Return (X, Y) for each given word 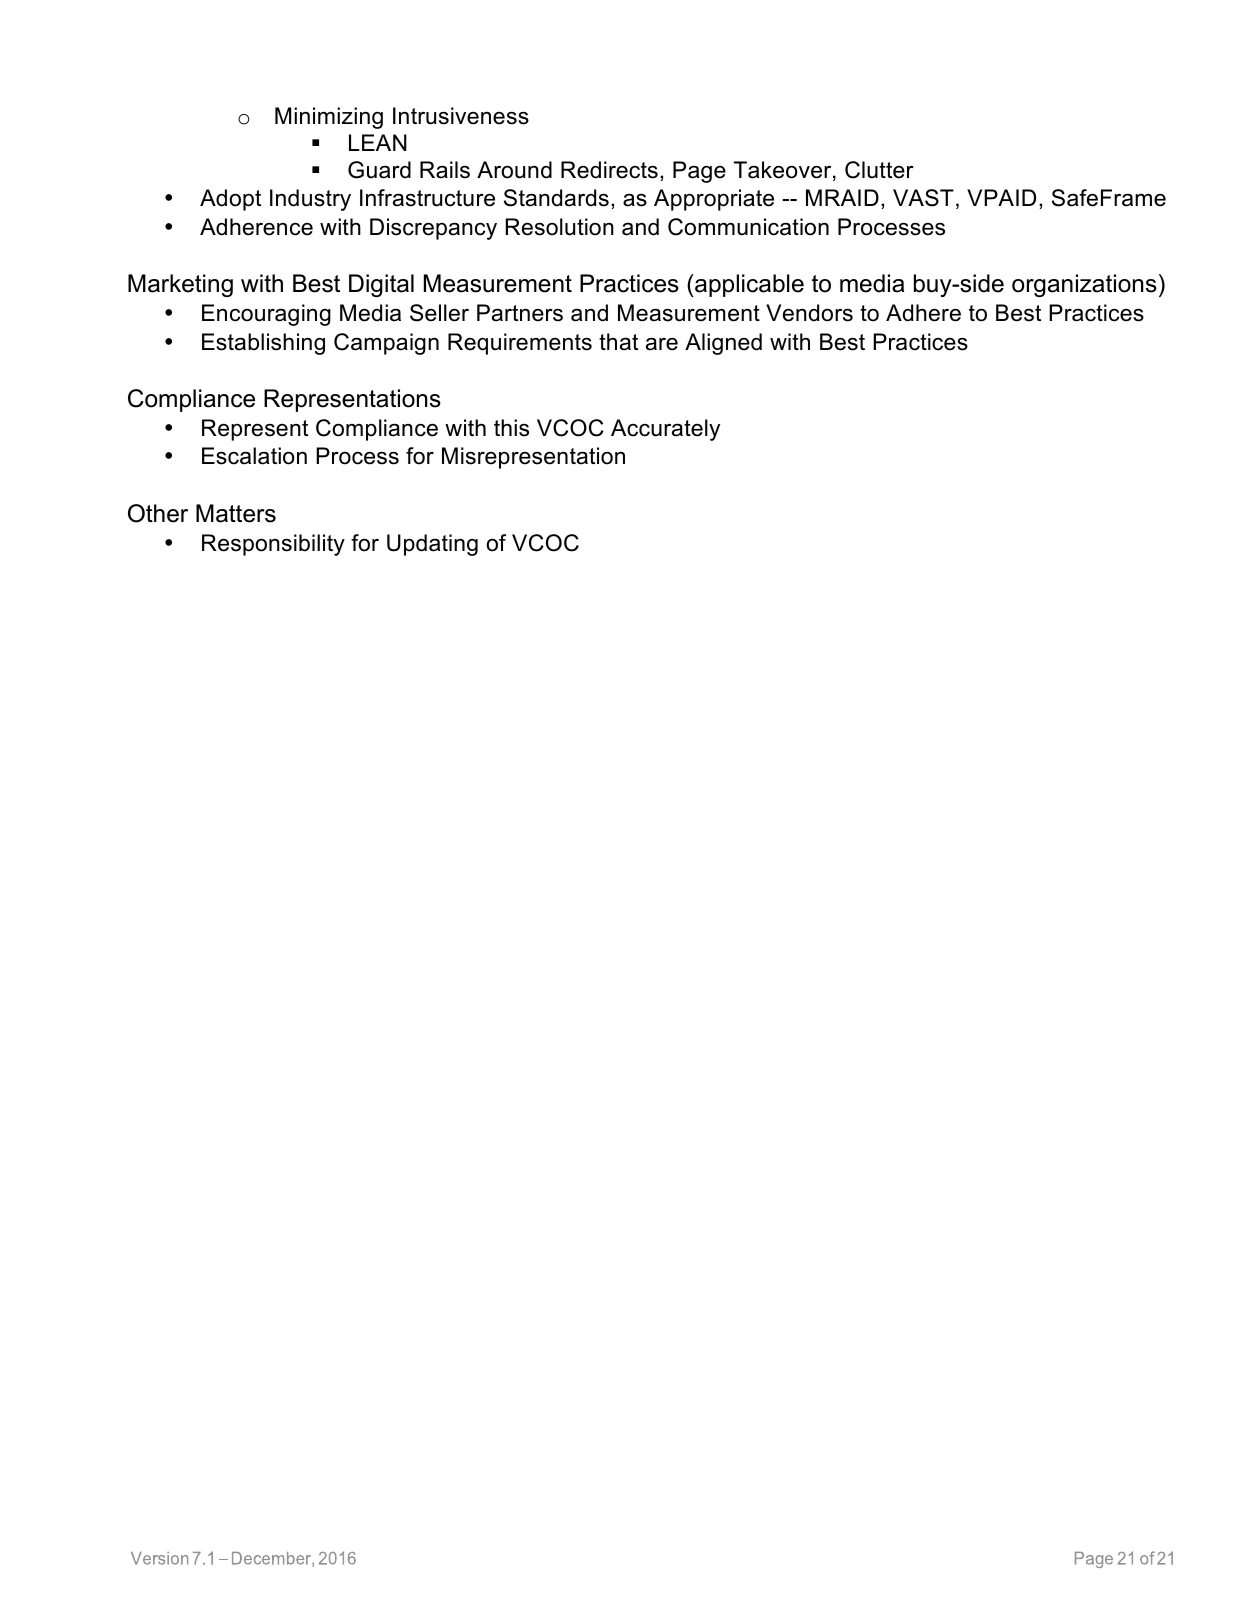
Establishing (263, 344)
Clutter (879, 170)
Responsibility (273, 545)
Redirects (609, 170)
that (618, 342)
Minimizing (329, 118)
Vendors (809, 313)
